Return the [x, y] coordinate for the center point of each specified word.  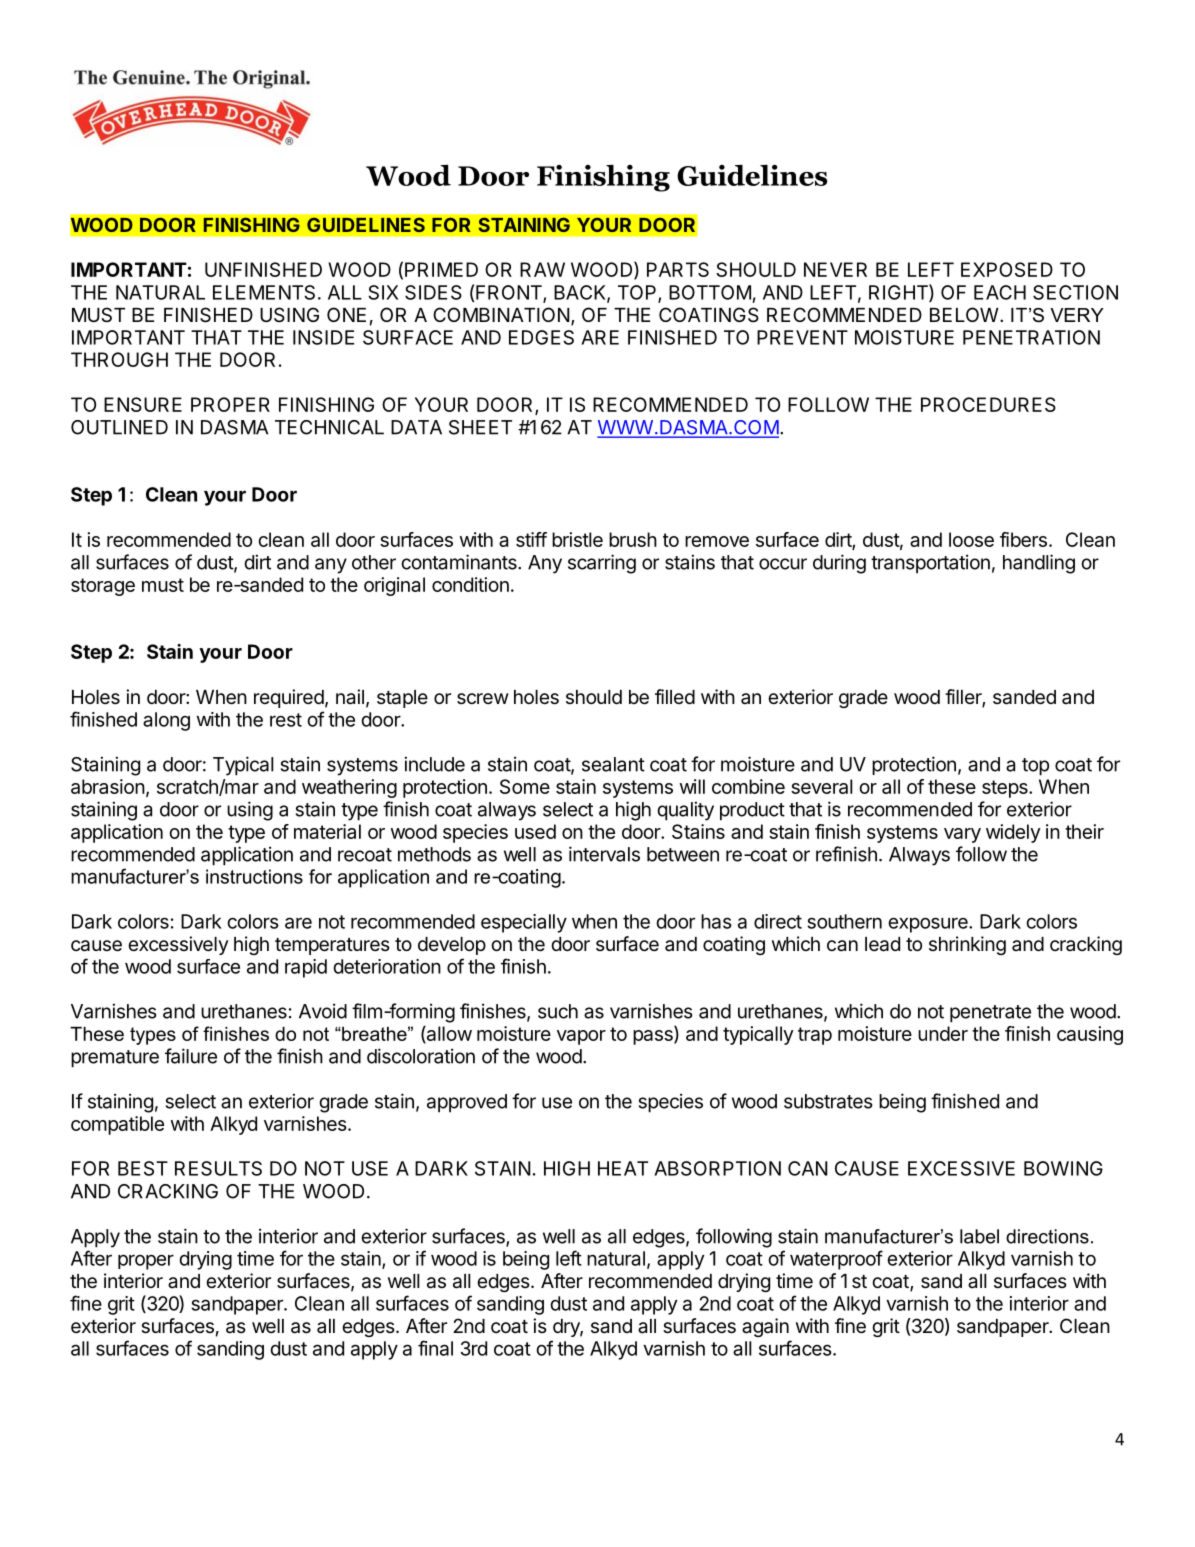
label [979, 1236]
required [289, 698]
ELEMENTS [264, 292]
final [435, 1348]
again [765, 1327]
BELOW [964, 314]
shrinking [967, 945]
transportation [930, 564]
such [558, 1011]
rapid [306, 968]
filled [675, 696]
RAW [542, 269]
